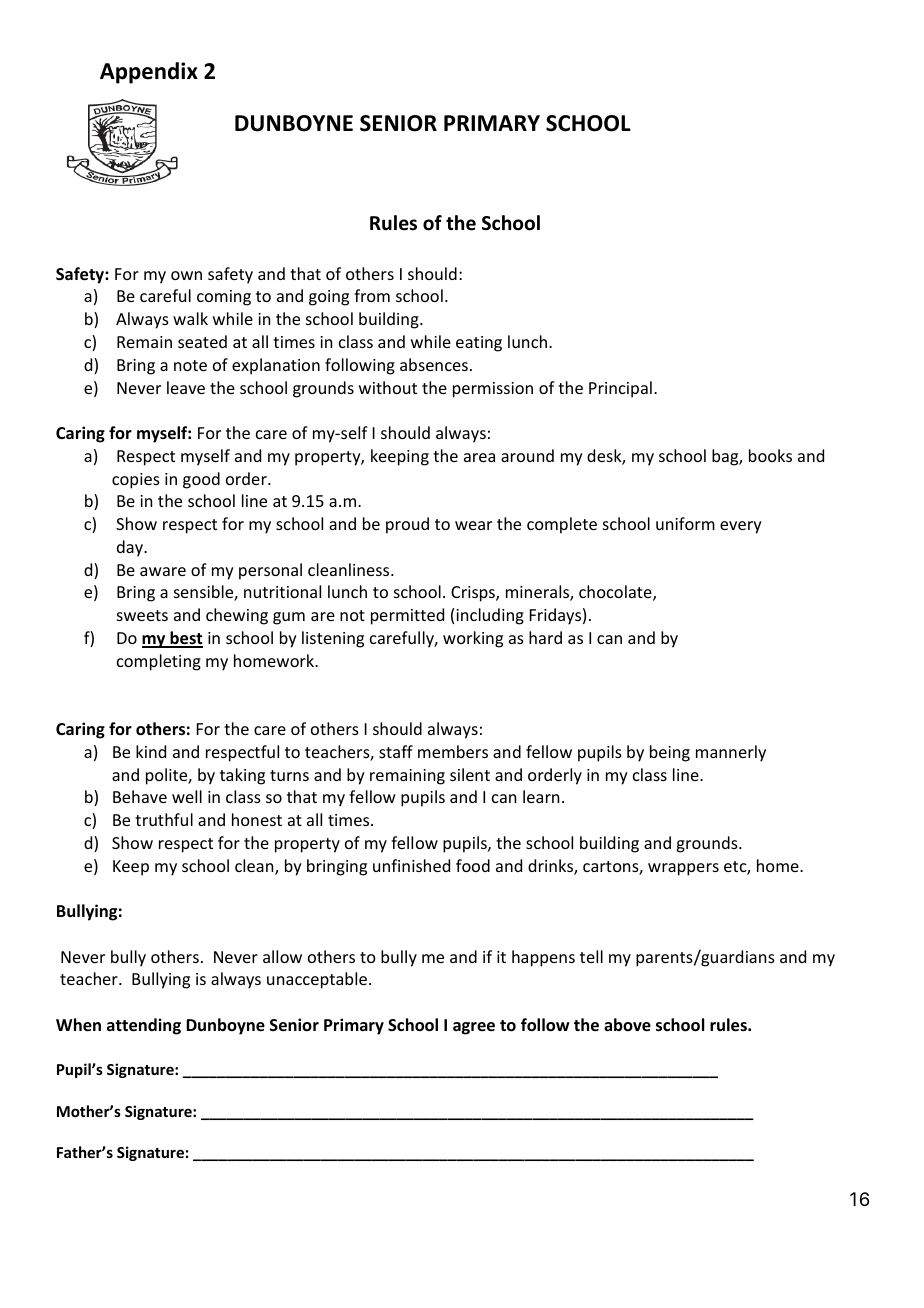 Image resolution: width=924 pixels, height=1308 pixels. I want to click on being, so click(670, 753).
